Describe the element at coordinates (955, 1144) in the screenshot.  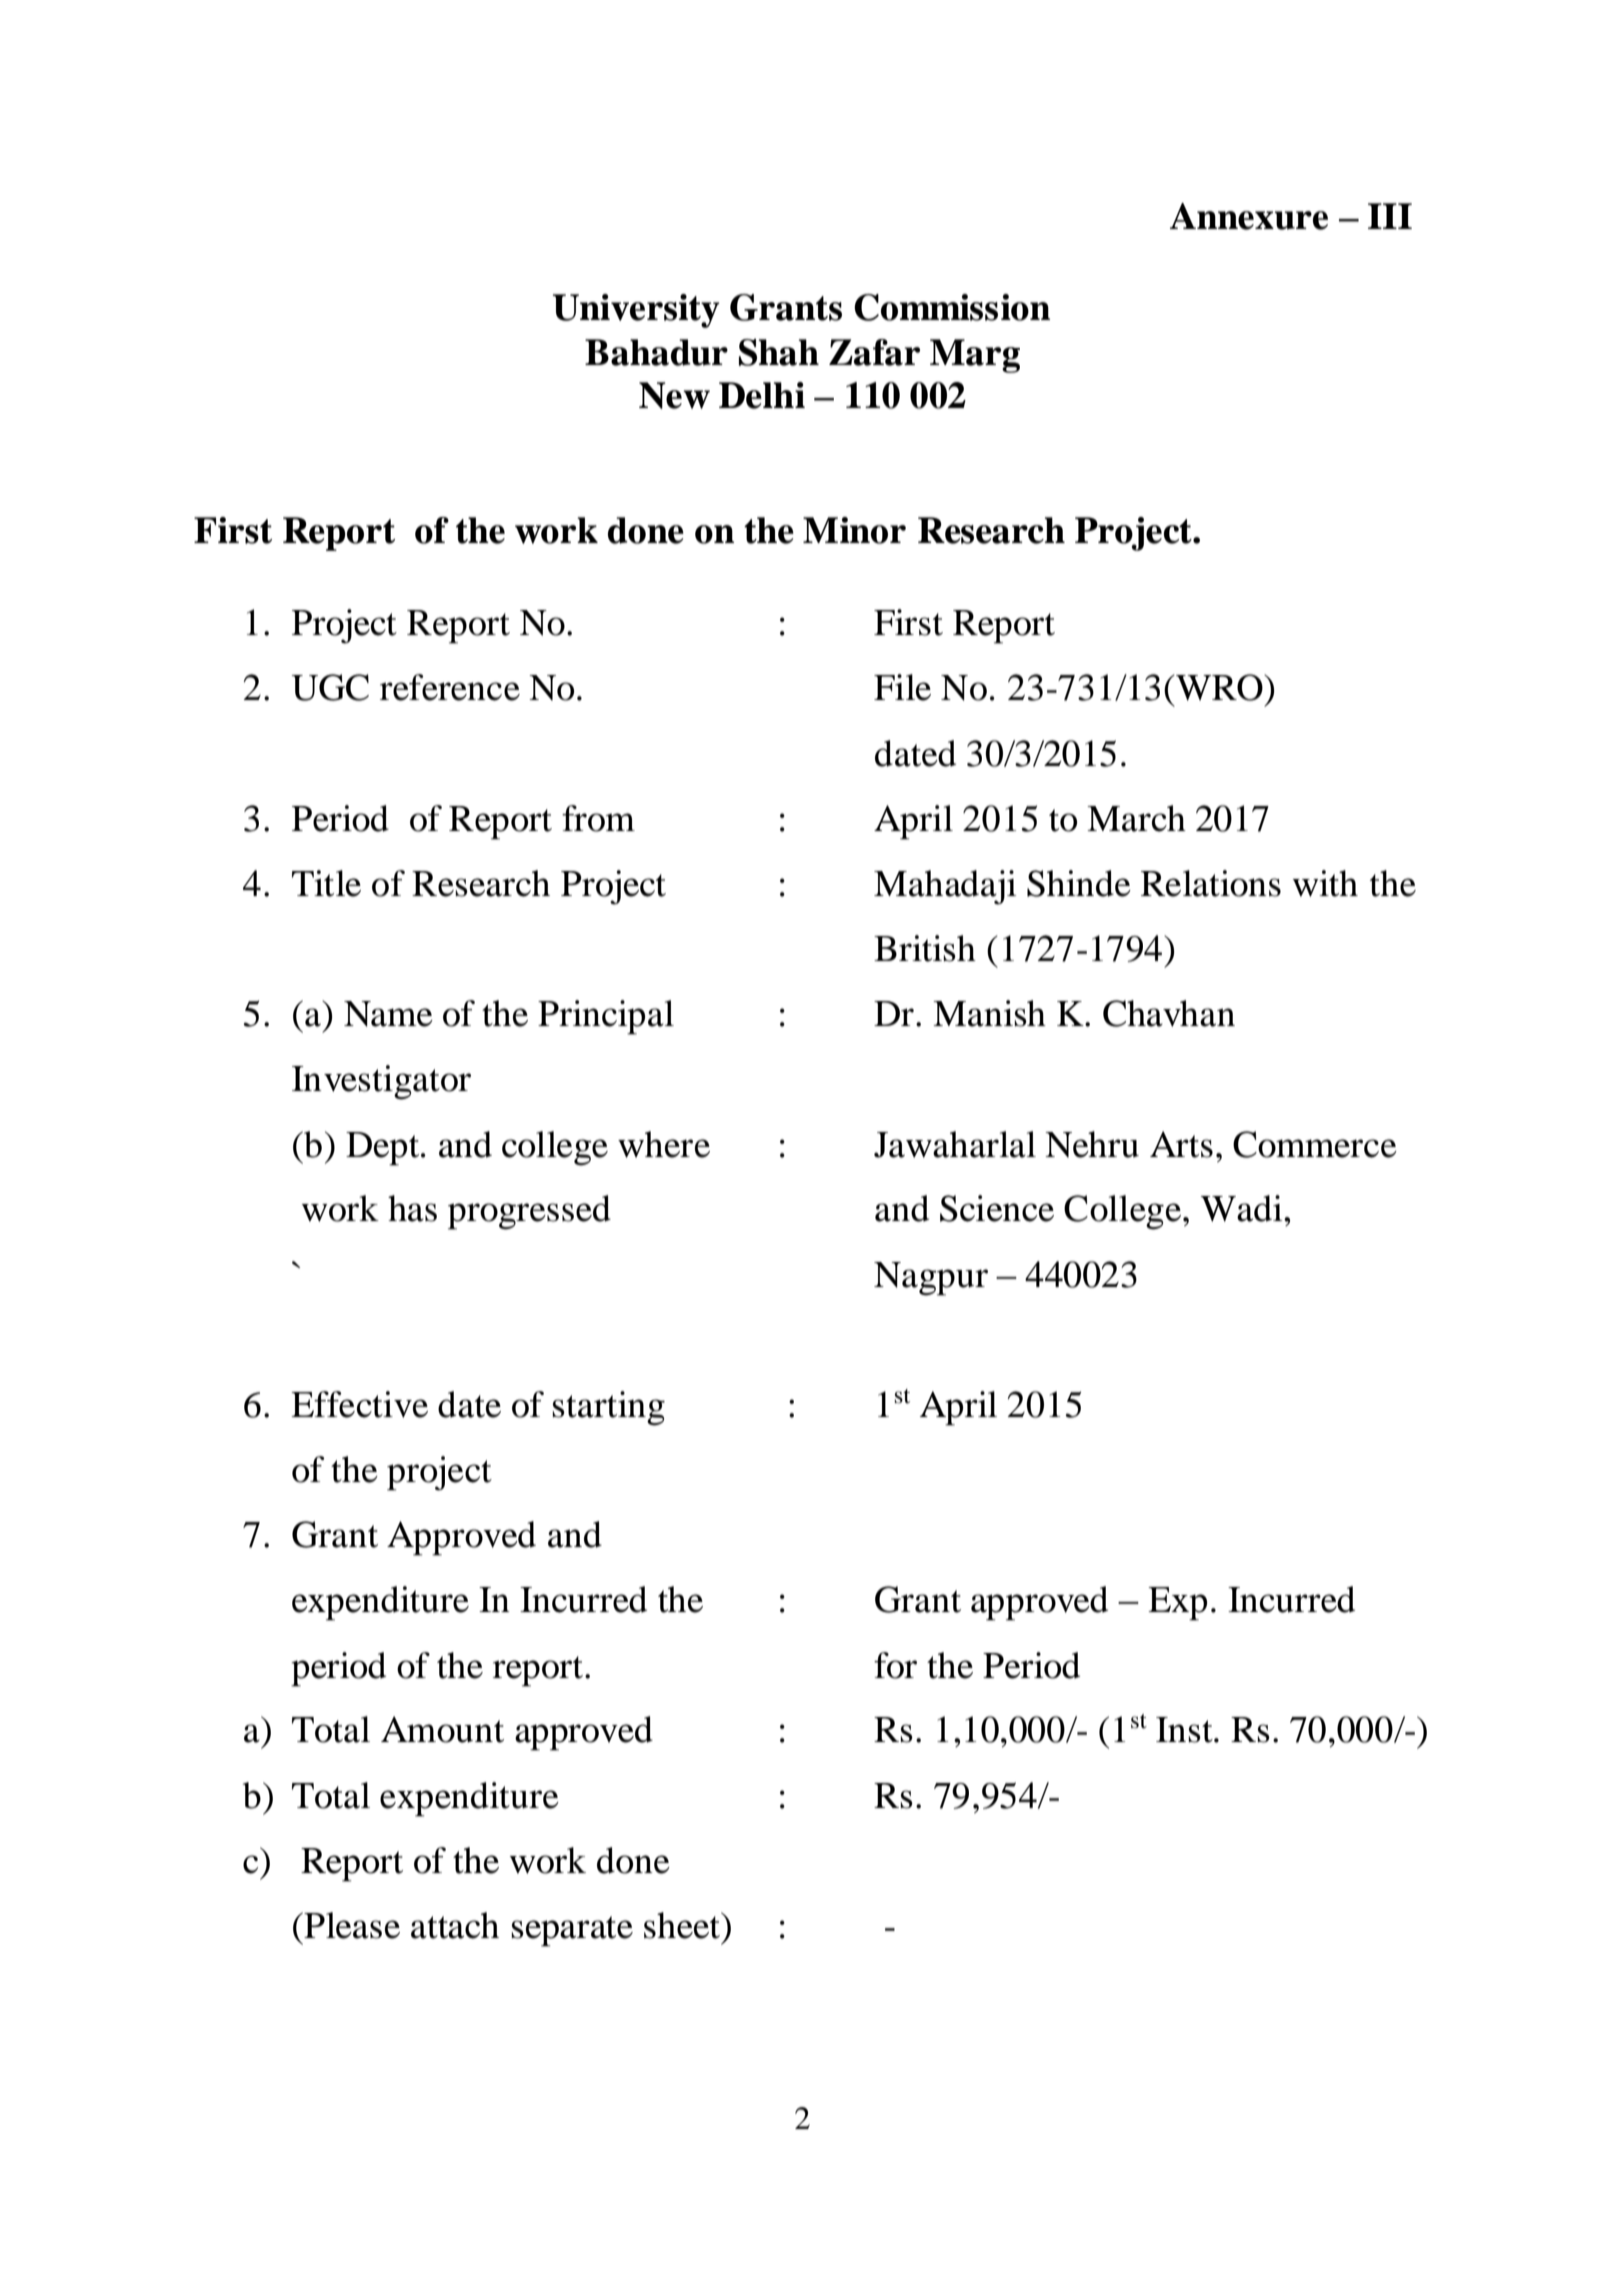
I see `Jawaharlal` at that location.
